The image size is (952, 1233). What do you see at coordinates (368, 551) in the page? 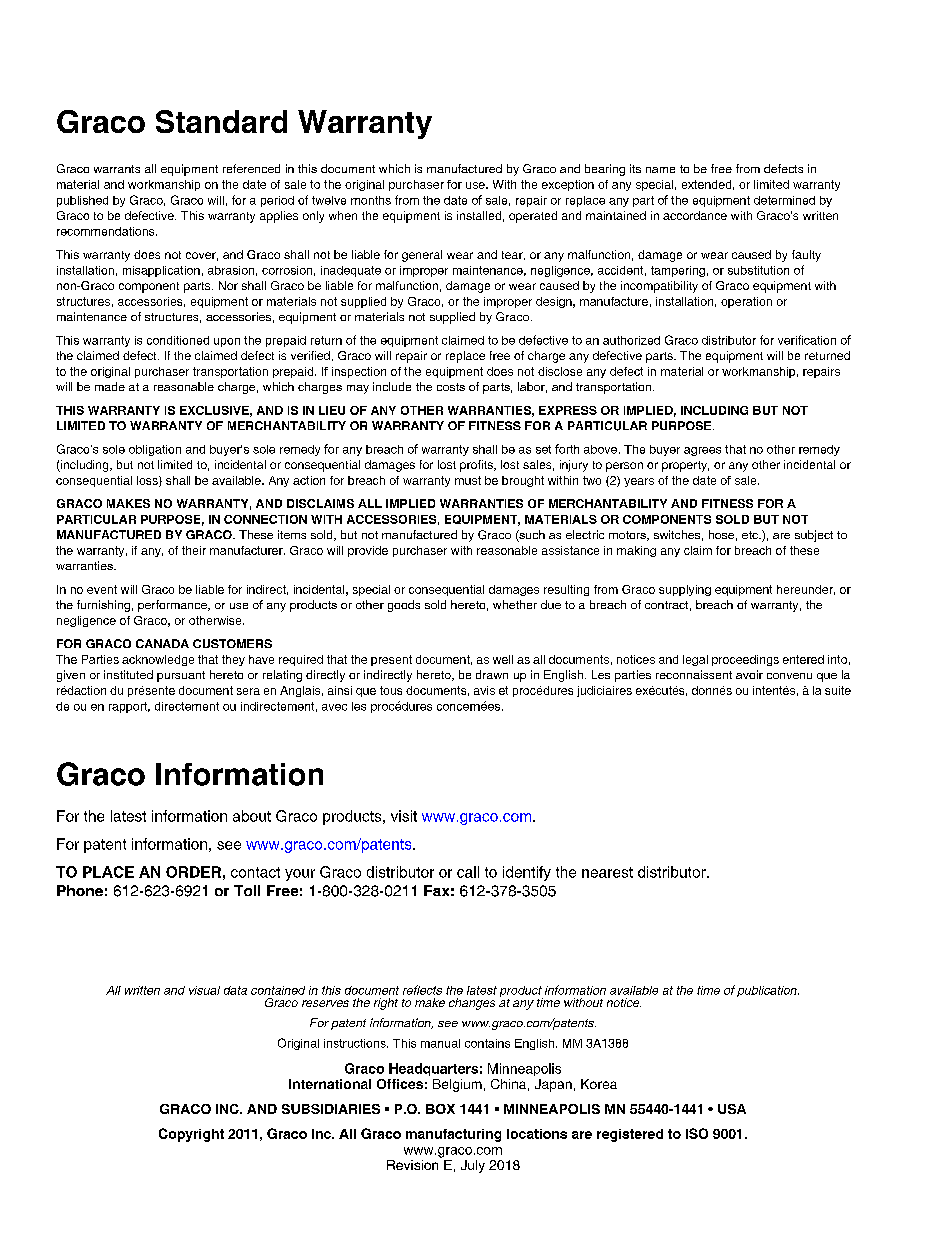
I see `provide` at bounding box center [368, 551].
